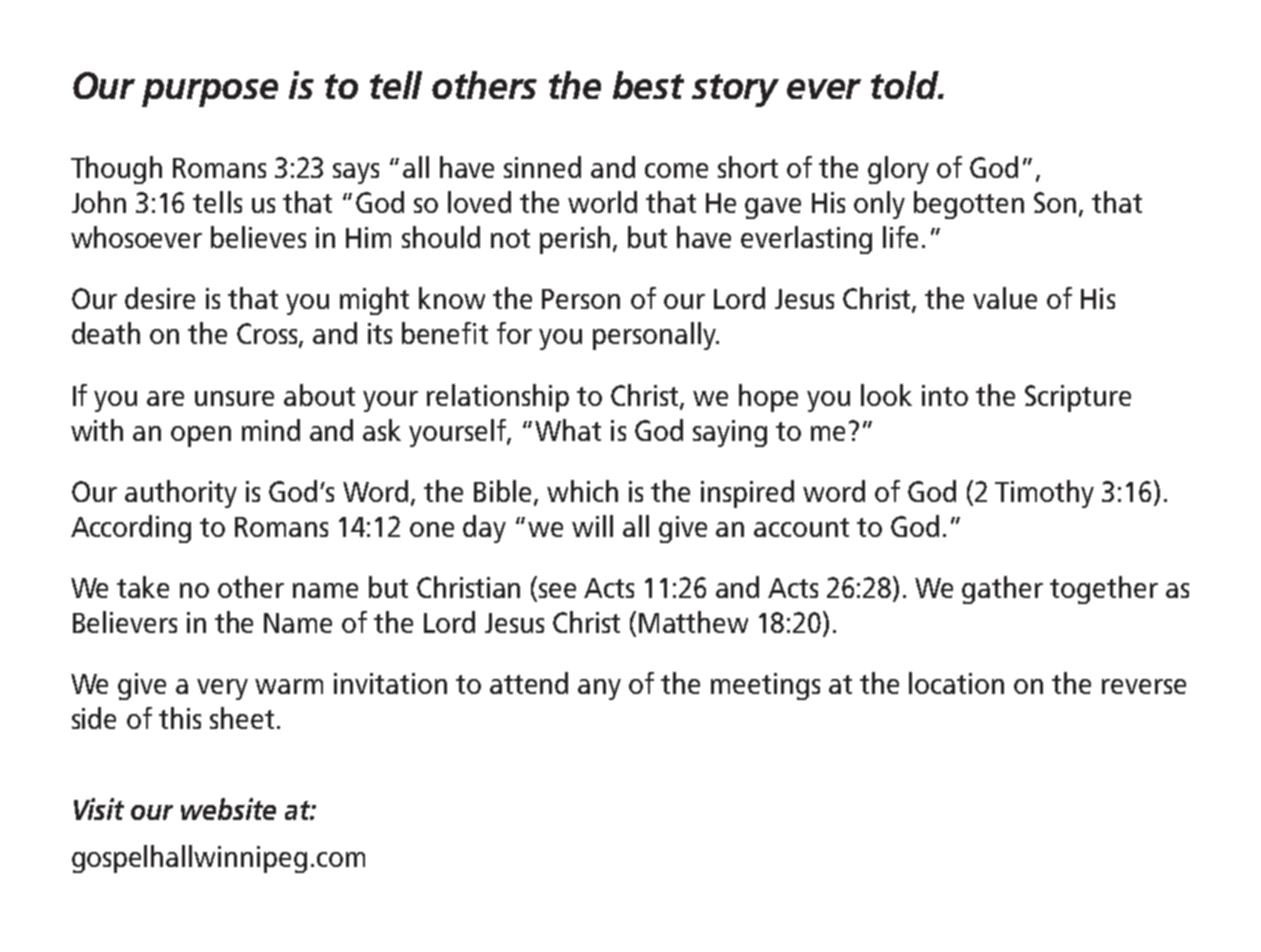 This document has width=1261, height=952. Describe the element at coordinates (568, 430) in the document. I see `What` at that location.
